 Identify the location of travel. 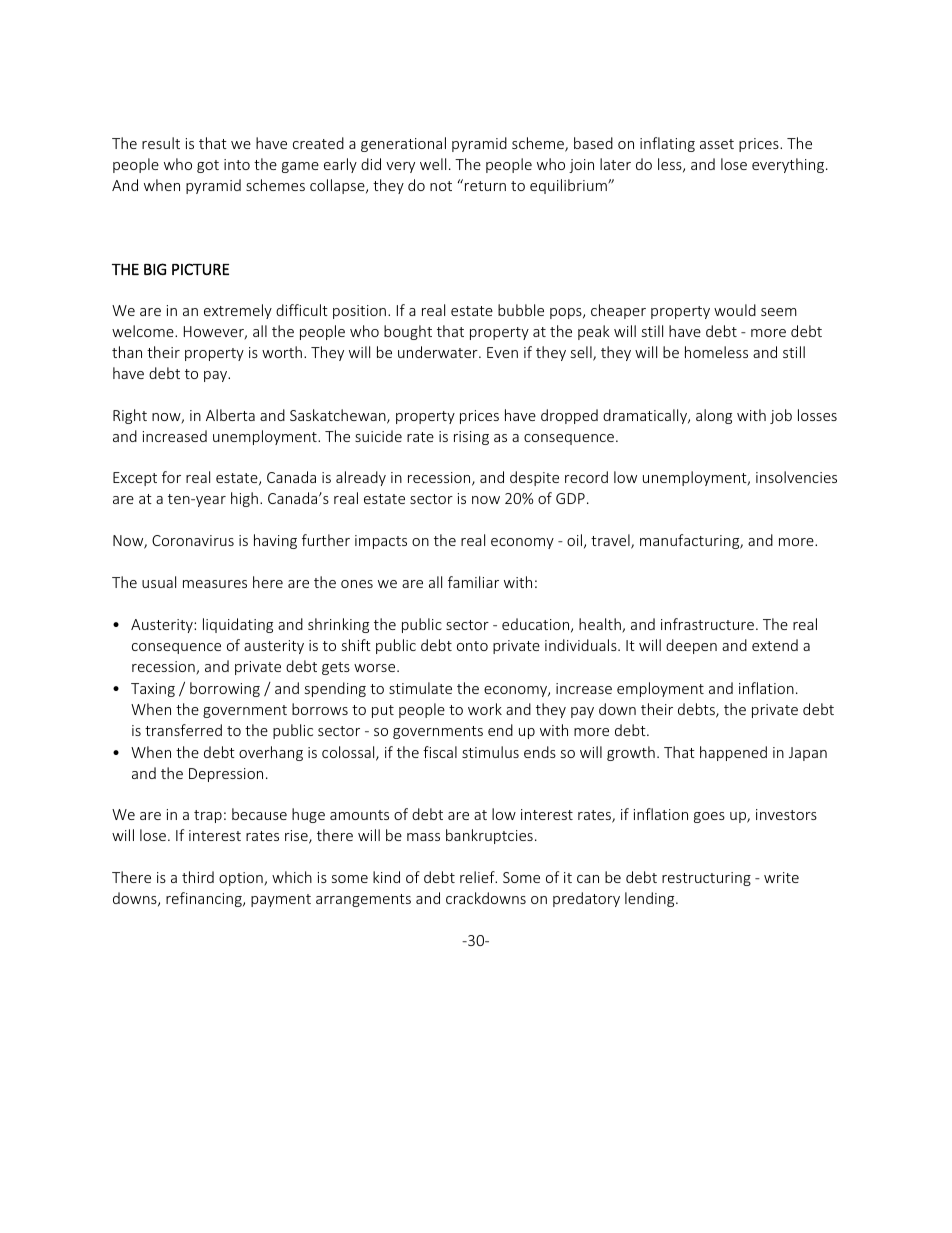
(611, 541).
